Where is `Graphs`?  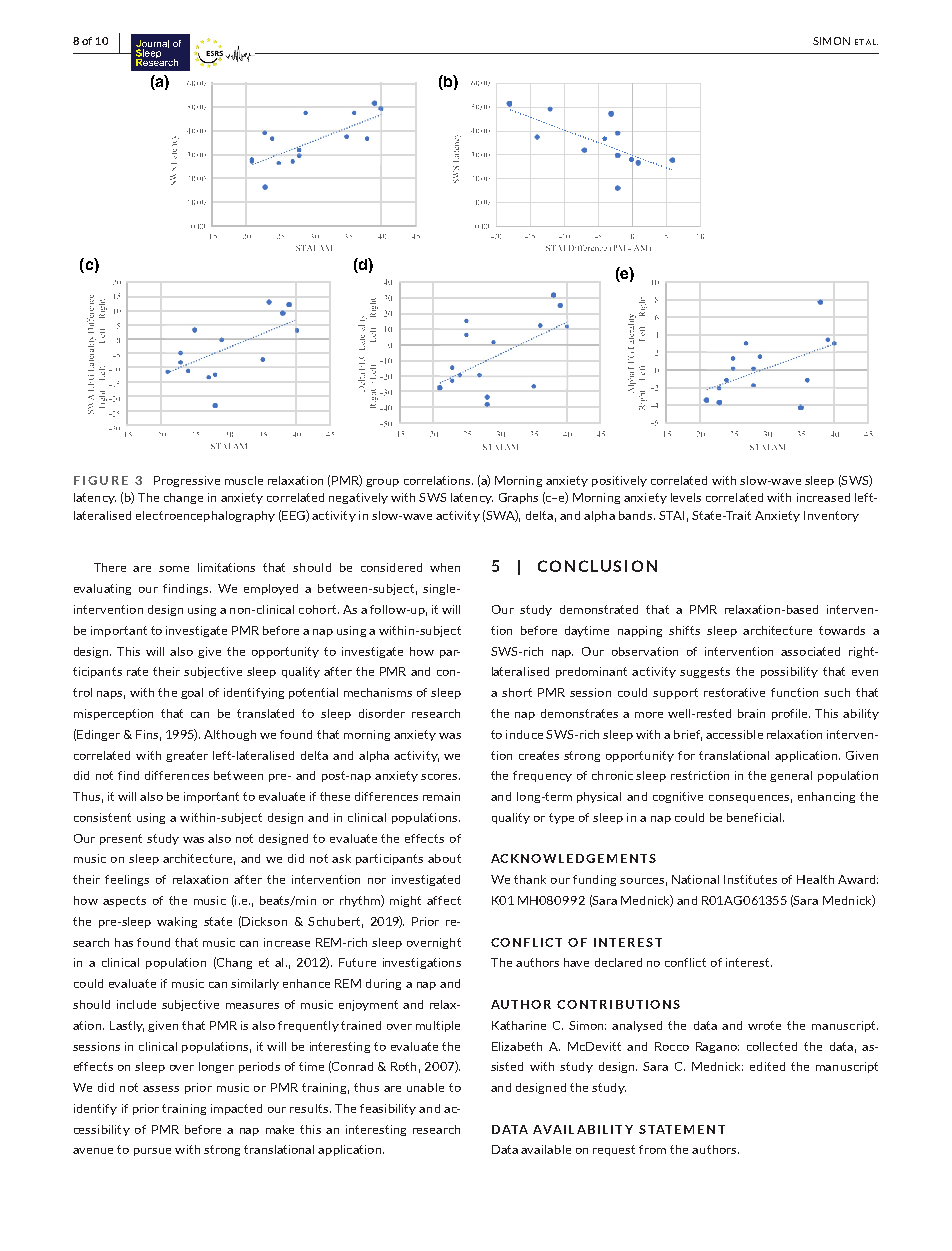 Graphs is located at coordinates (518, 498).
